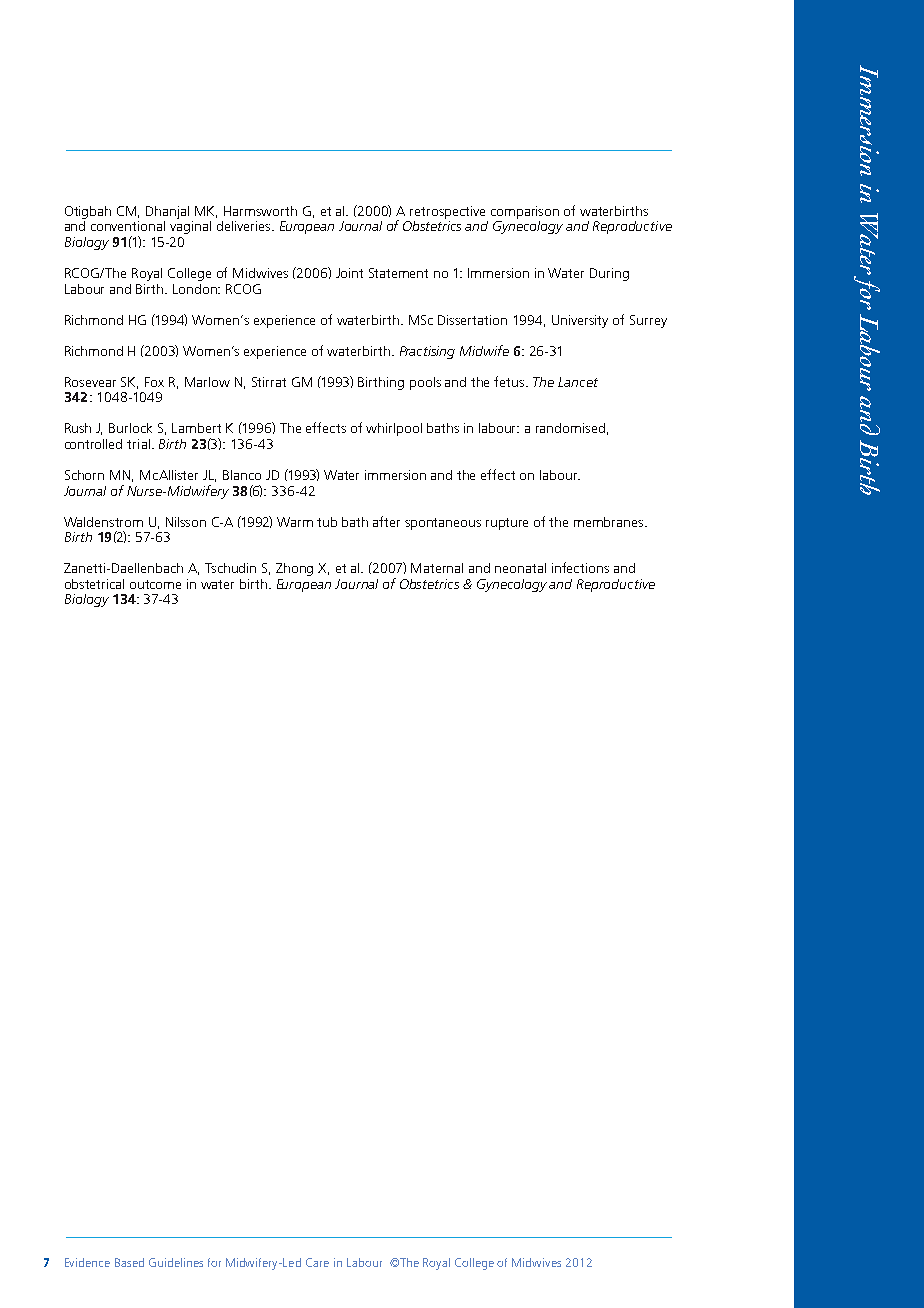 This screenshot has width=924, height=1308. I want to click on Based, so click(129, 1262).
